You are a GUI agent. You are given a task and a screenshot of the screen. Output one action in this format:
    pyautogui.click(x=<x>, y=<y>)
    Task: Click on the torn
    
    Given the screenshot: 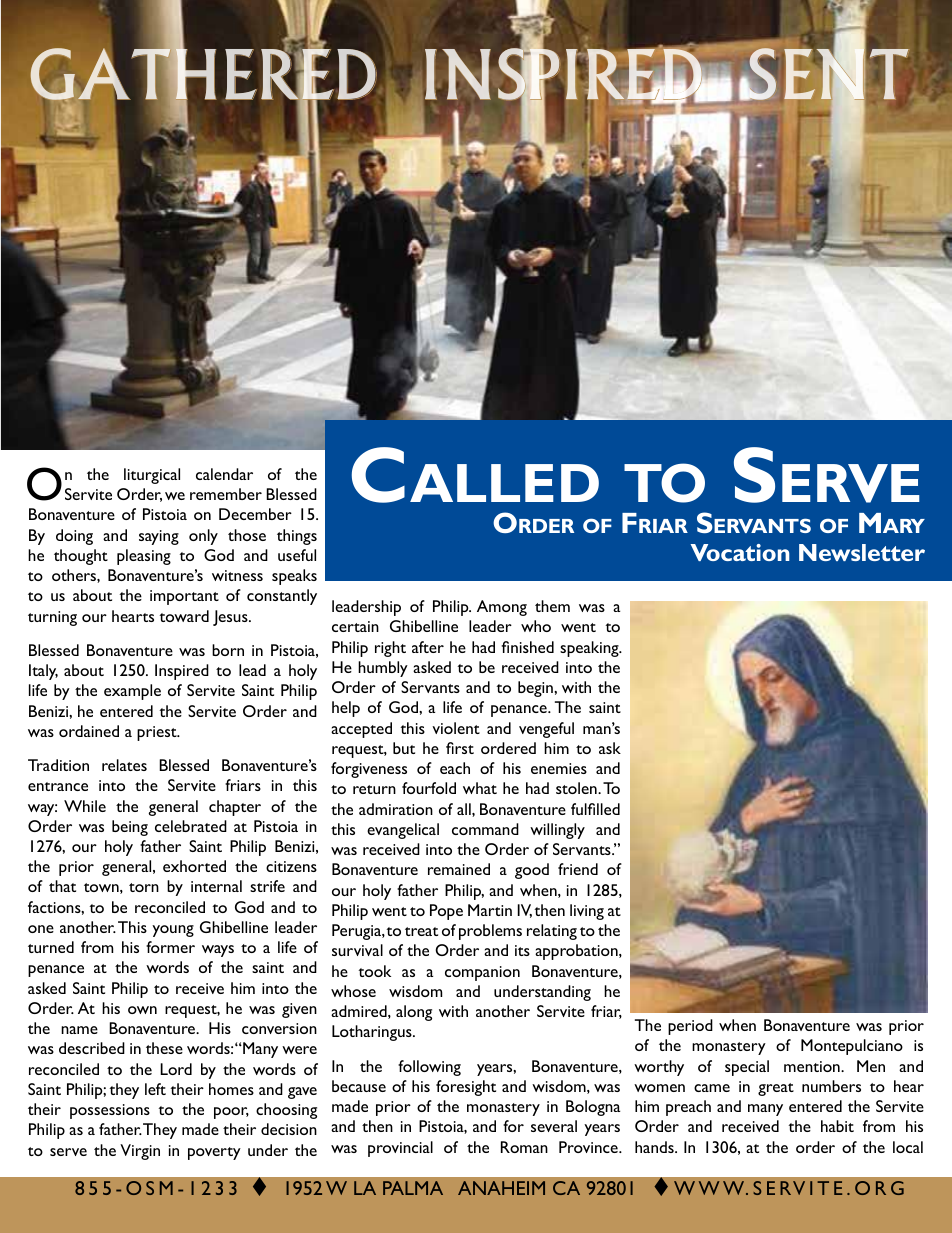 What is the action you would take?
    pyautogui.click(x=144, y=887)
